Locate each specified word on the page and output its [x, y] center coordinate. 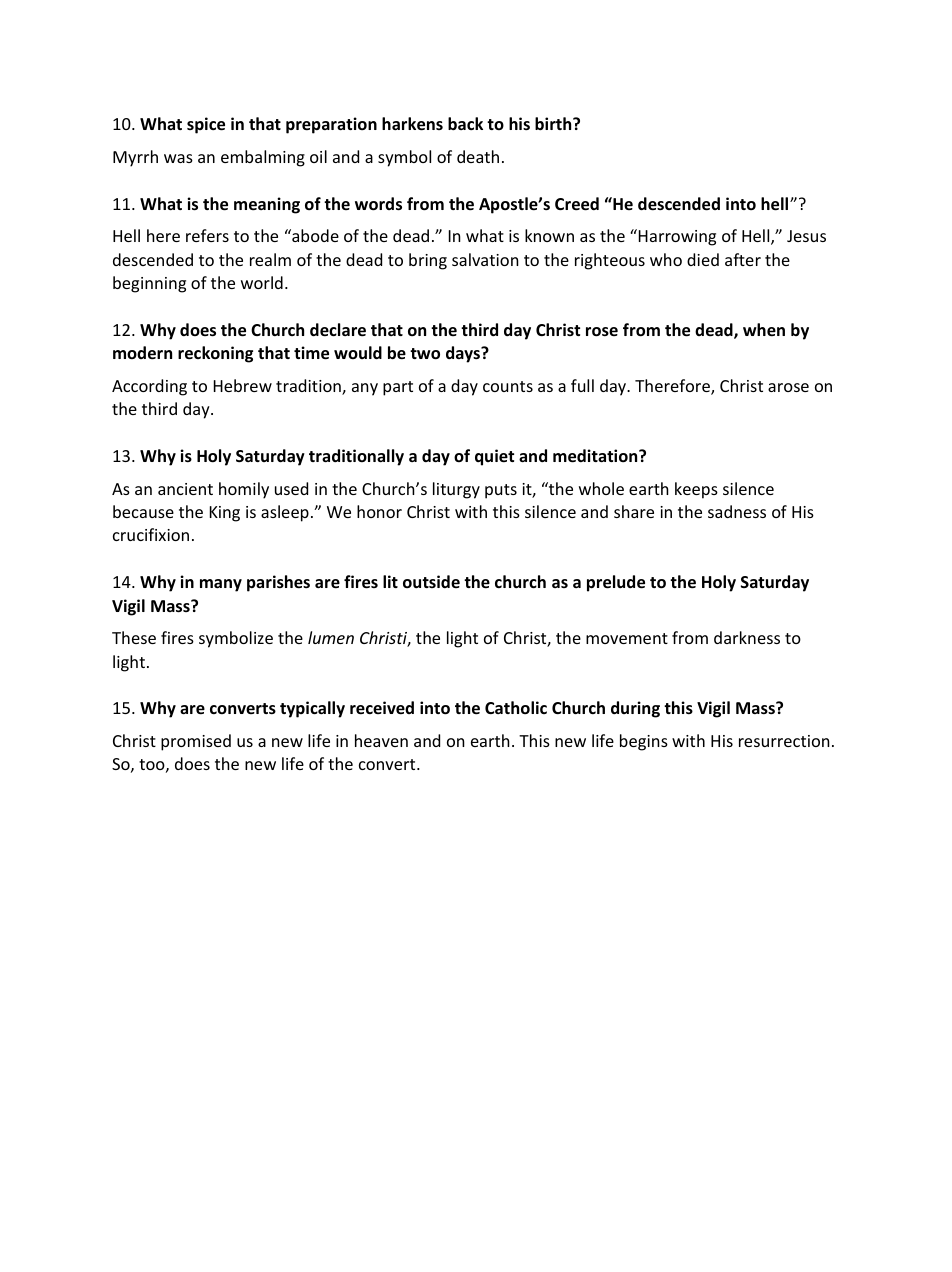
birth [554, 123]
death [478, 156]
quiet [494, 457]
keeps [696, 490]
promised [196, 742]
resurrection [784, 741]
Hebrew [243, 385]
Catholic [516, 707]
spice [206, 125]
